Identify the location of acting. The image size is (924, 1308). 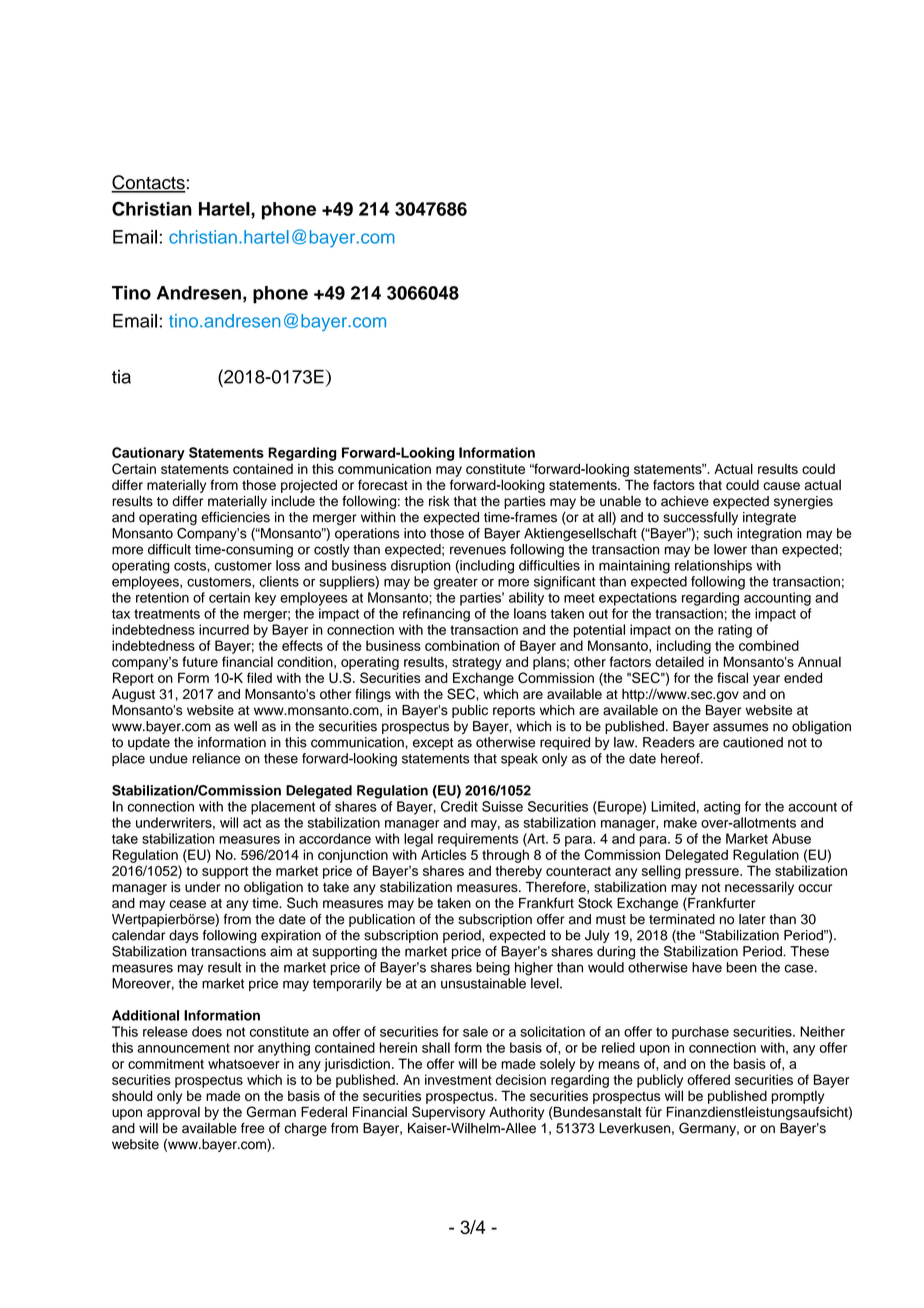
(722, 808).
